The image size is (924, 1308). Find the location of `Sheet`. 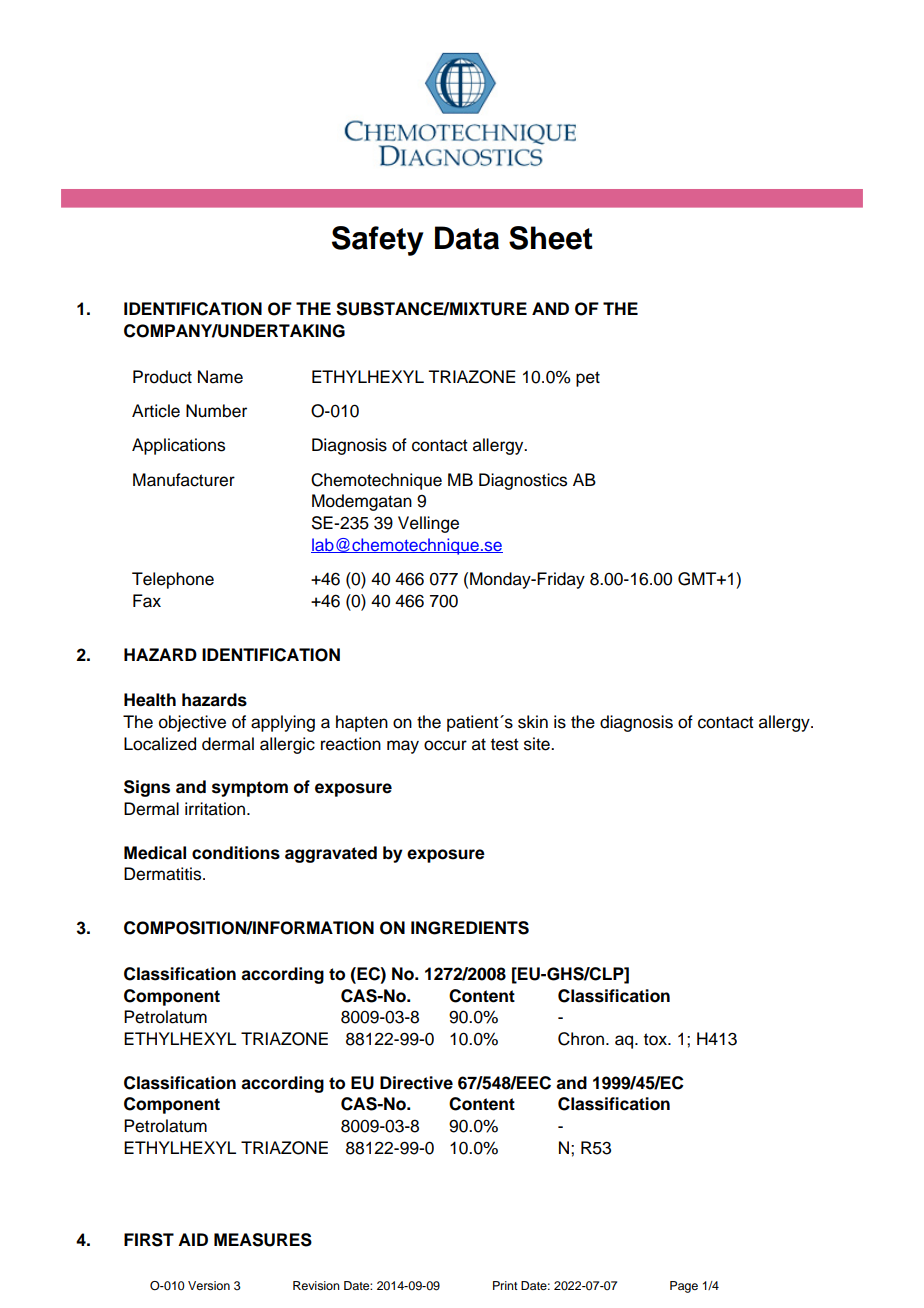

Sheet is located at coordinates (551, 238).
